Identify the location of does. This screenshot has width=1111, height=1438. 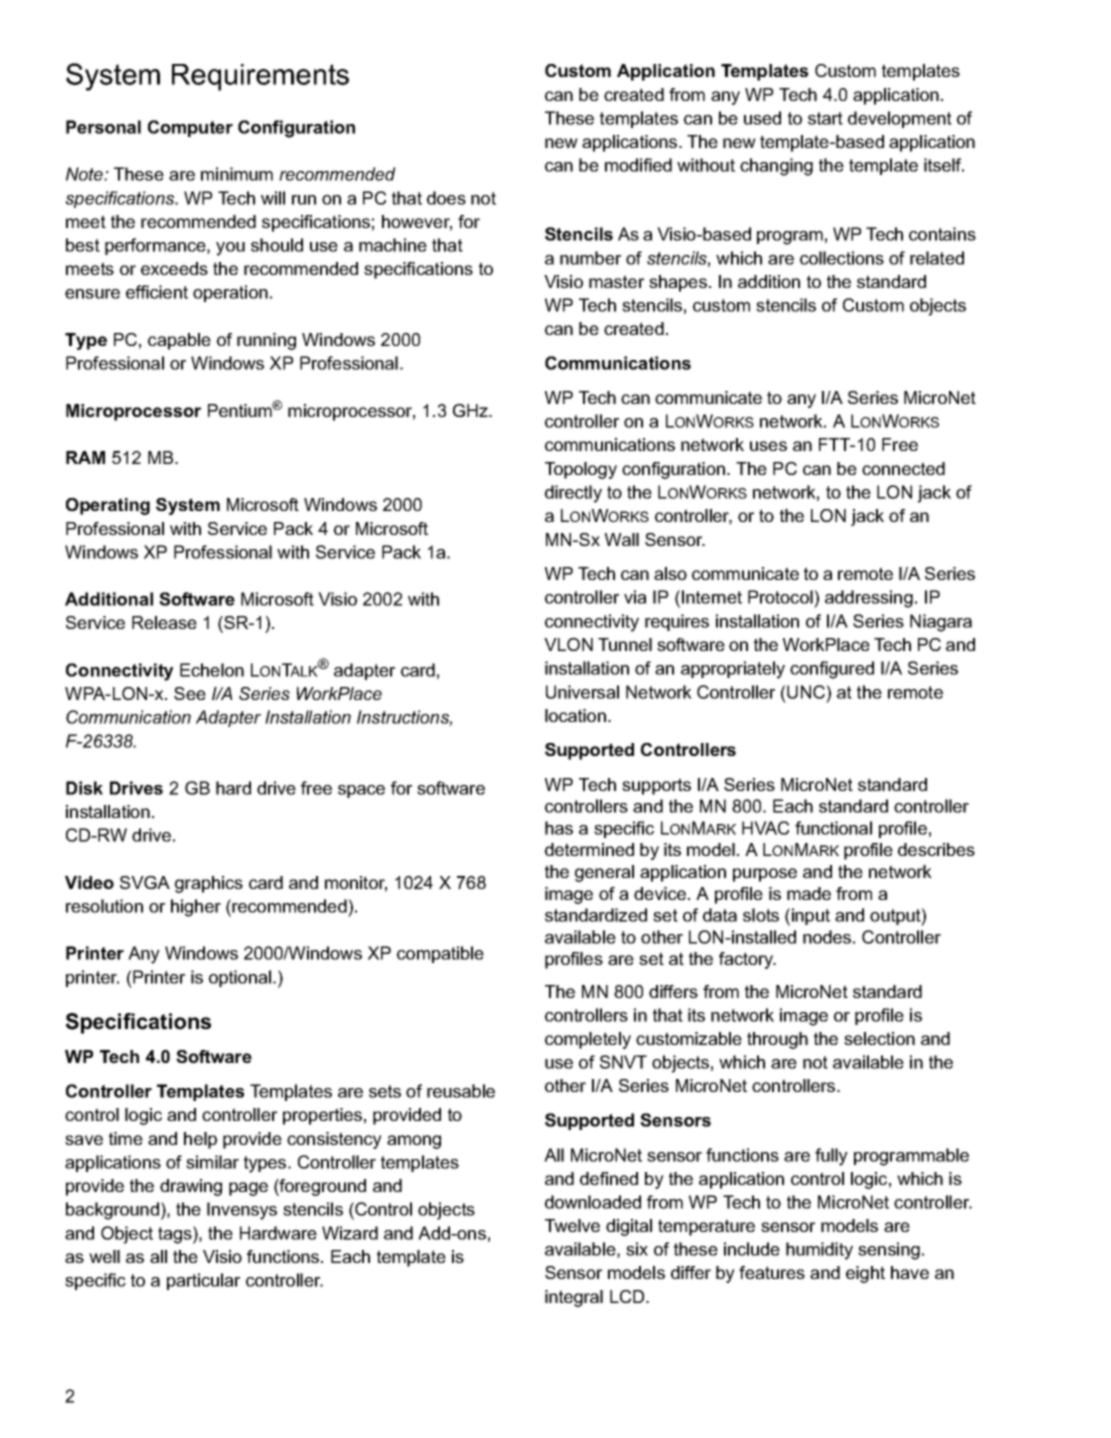
(446, 198).
